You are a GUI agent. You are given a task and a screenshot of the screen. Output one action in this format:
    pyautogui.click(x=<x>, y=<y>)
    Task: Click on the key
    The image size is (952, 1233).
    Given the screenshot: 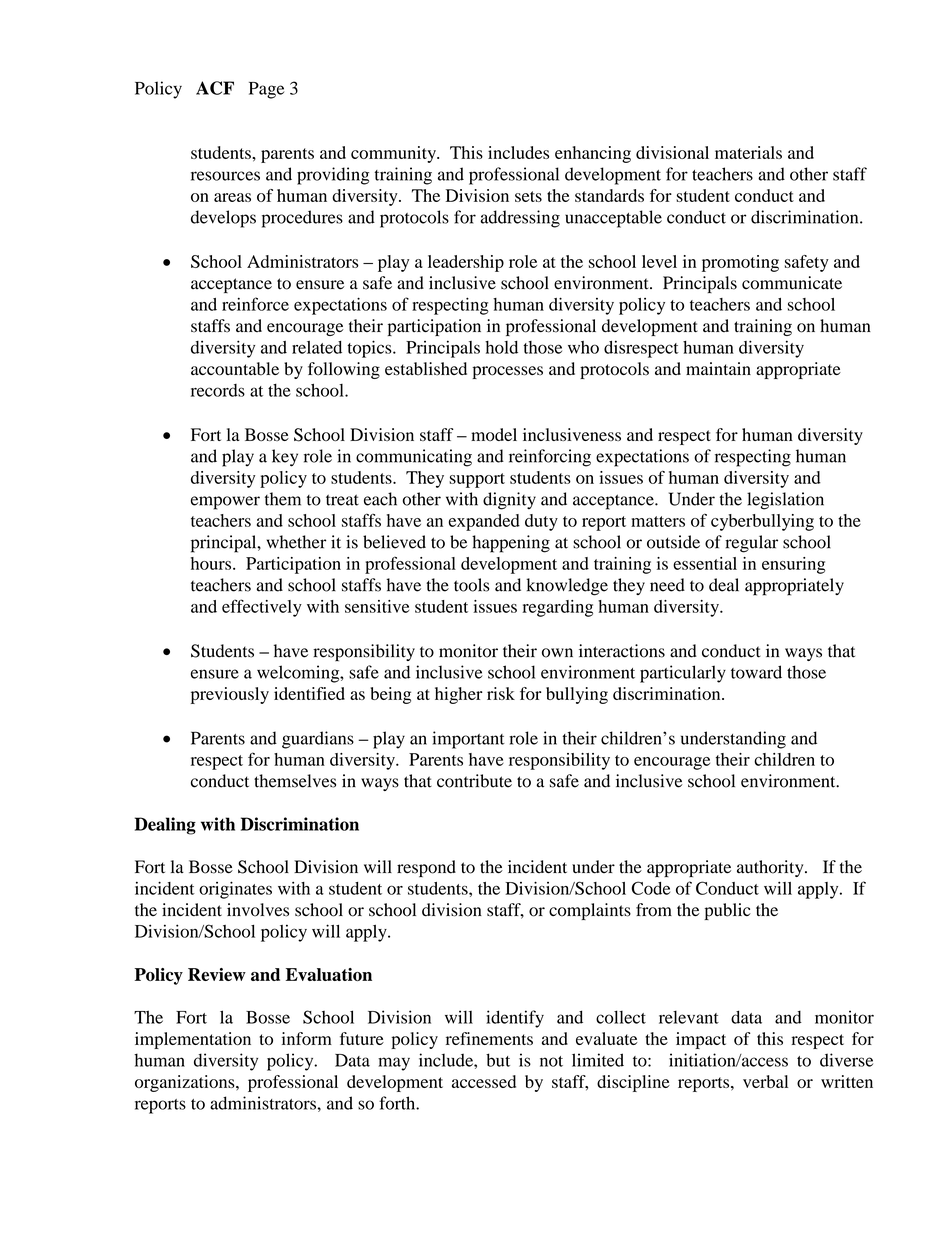 What is the action you would take?
    pyautogui.click(x=285, y=458)
